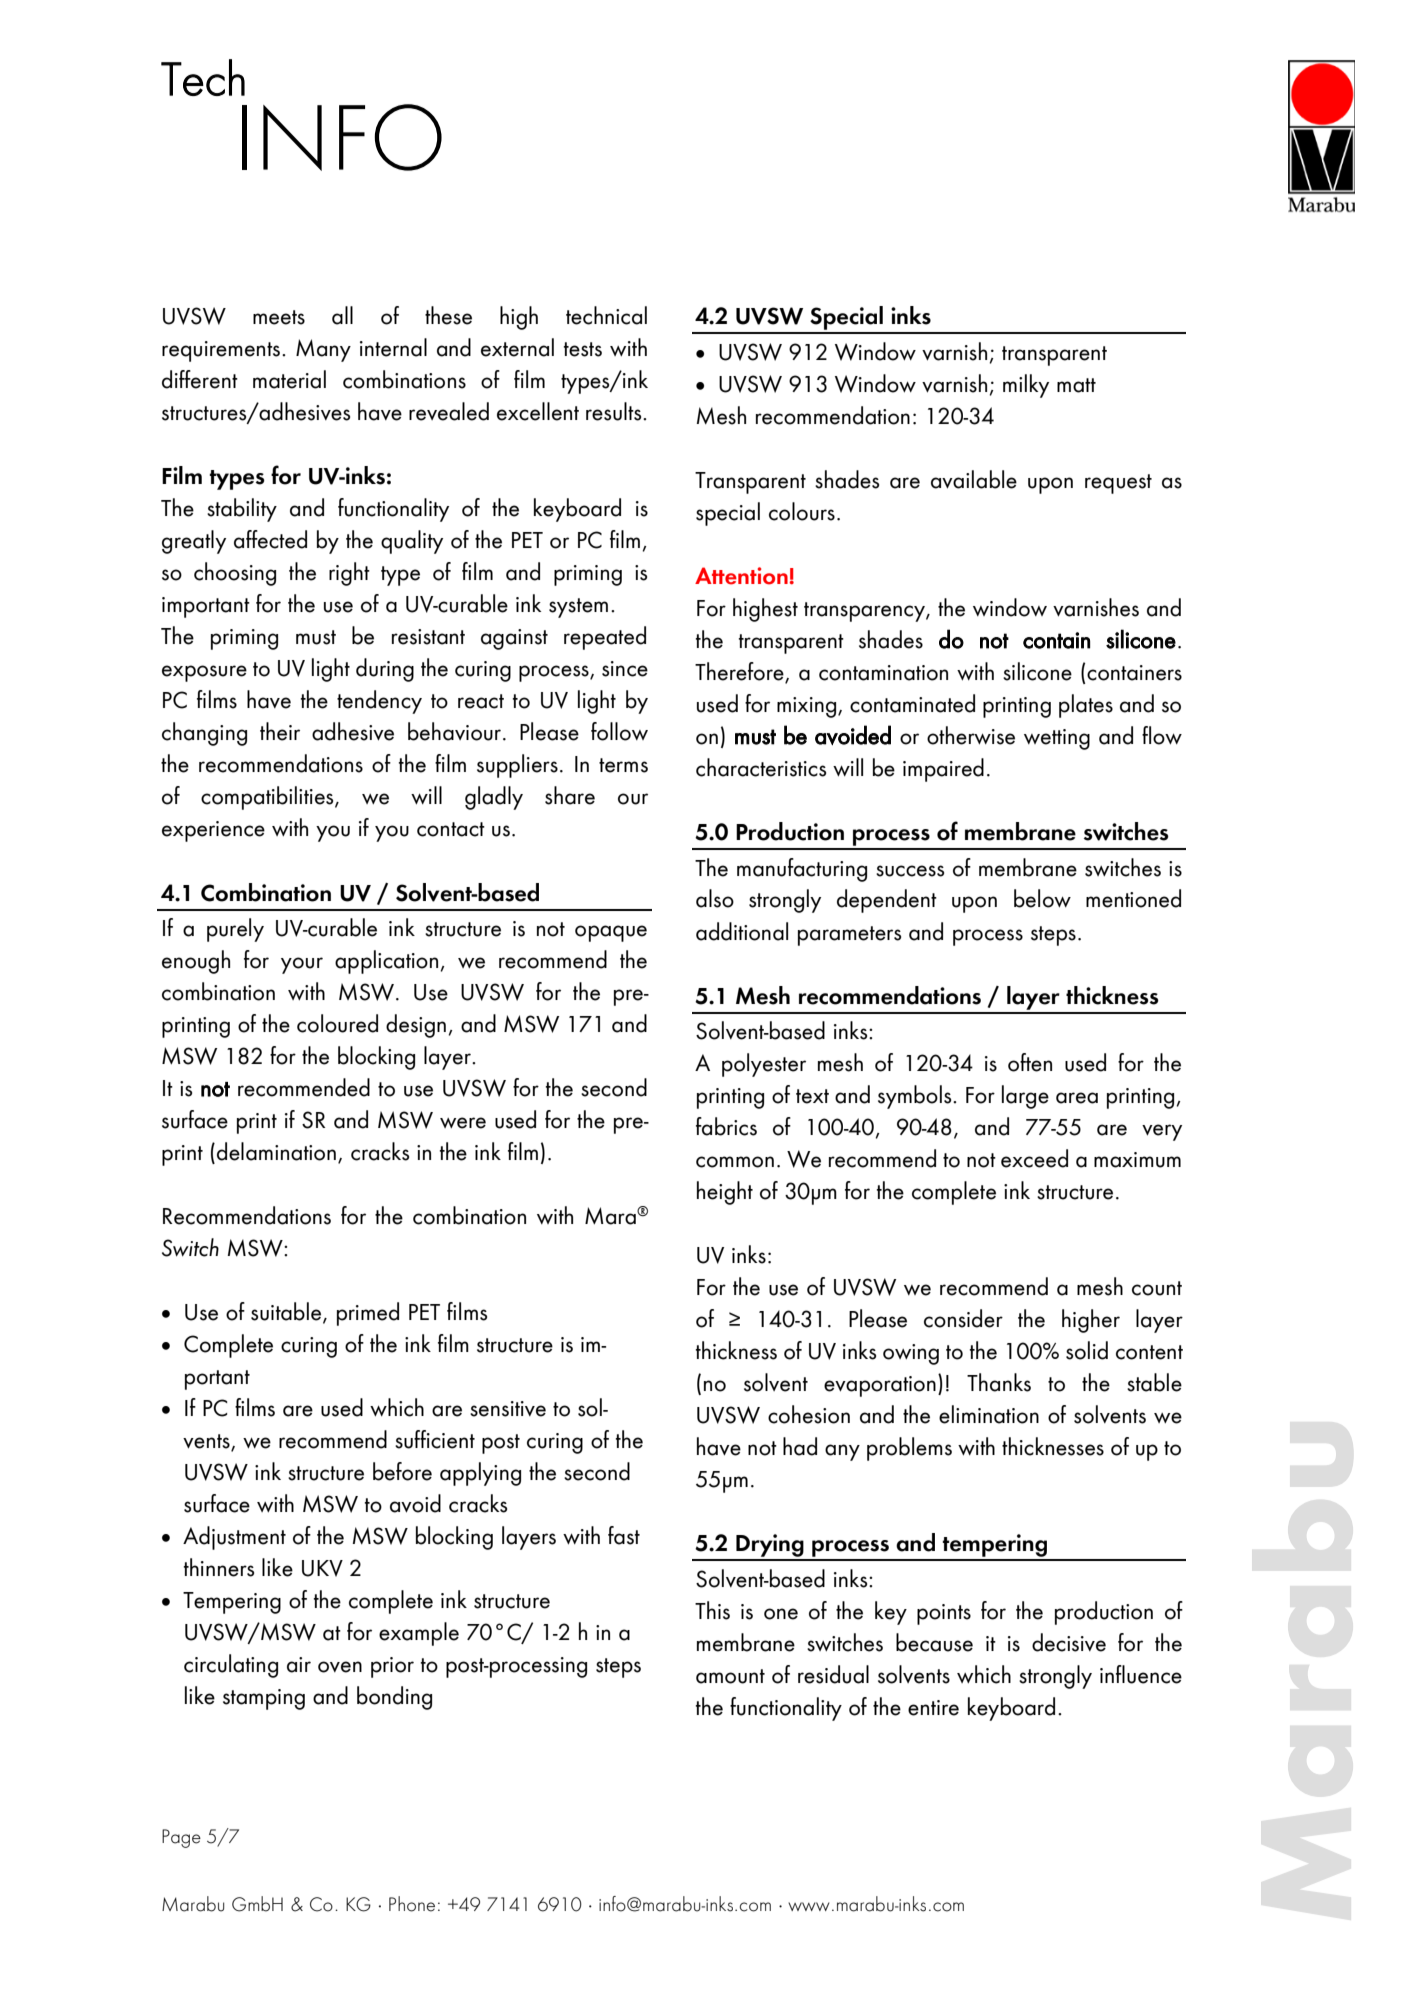 This screenshot has height=1996, width=1411. What do you see at coordinates (289, 379) in the screenshot?
I see `material` at bounding box center [289, 379].
